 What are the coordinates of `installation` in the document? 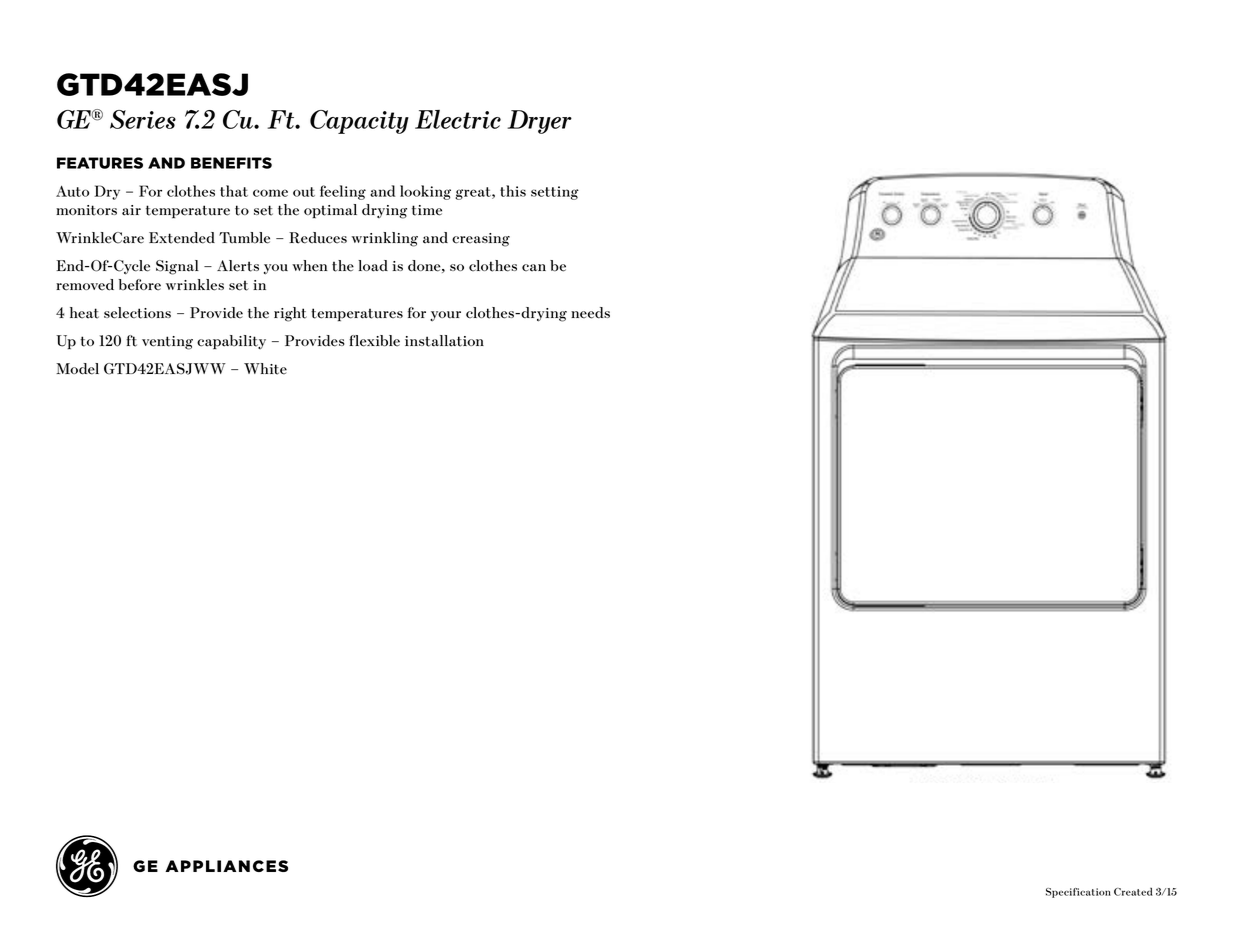 It's located at (444, 341).
